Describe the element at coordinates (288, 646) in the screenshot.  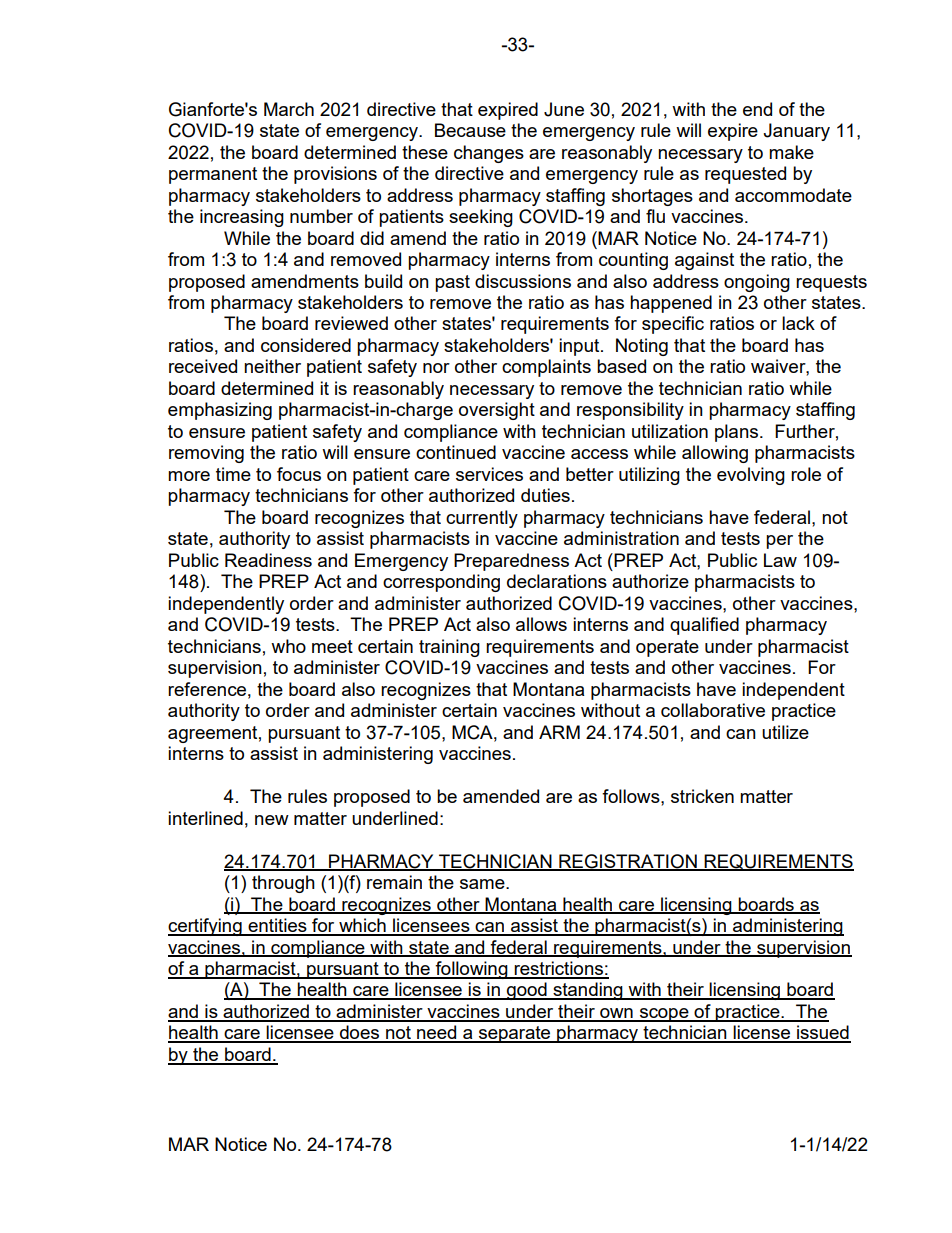
I see `who` at that location.
